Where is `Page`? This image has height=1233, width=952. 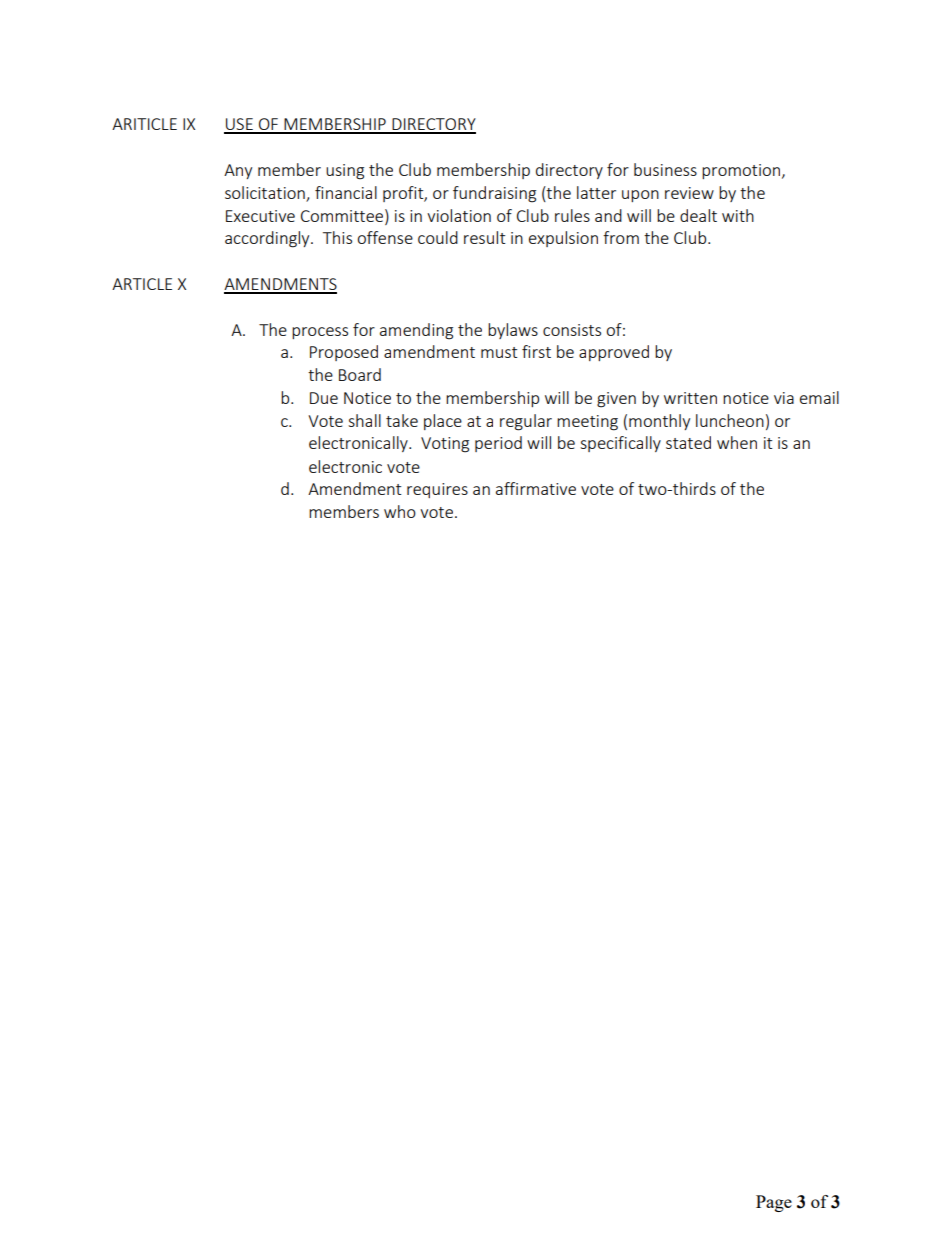 Page is located at coordinates (774, 1203).
